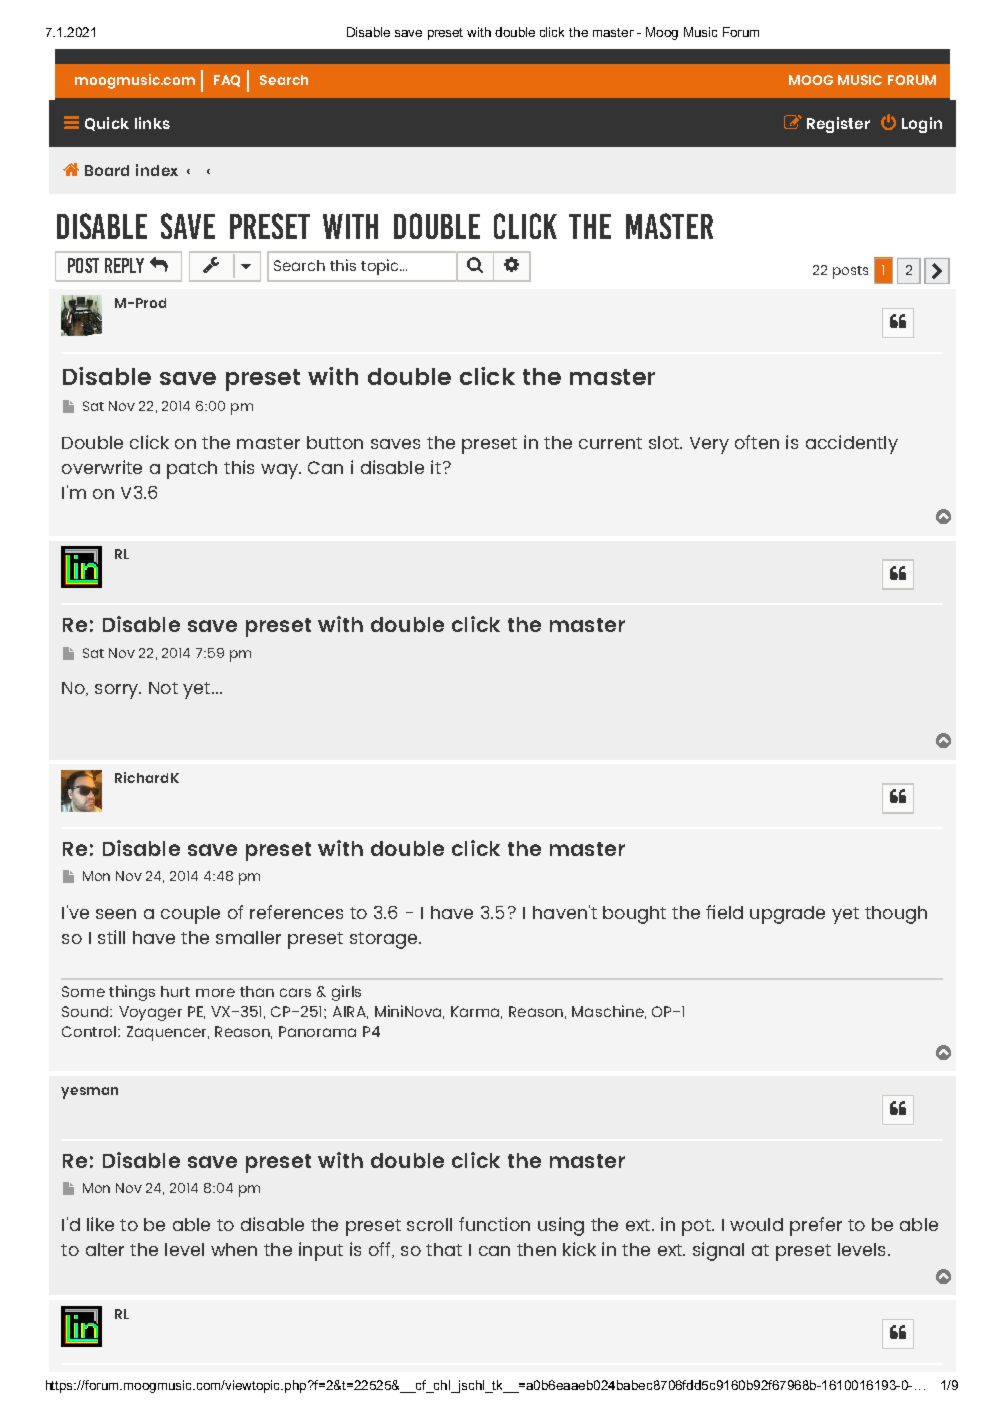 The width and height of the page is (1003, 1419). I want to click on way, so click(280, 471).
